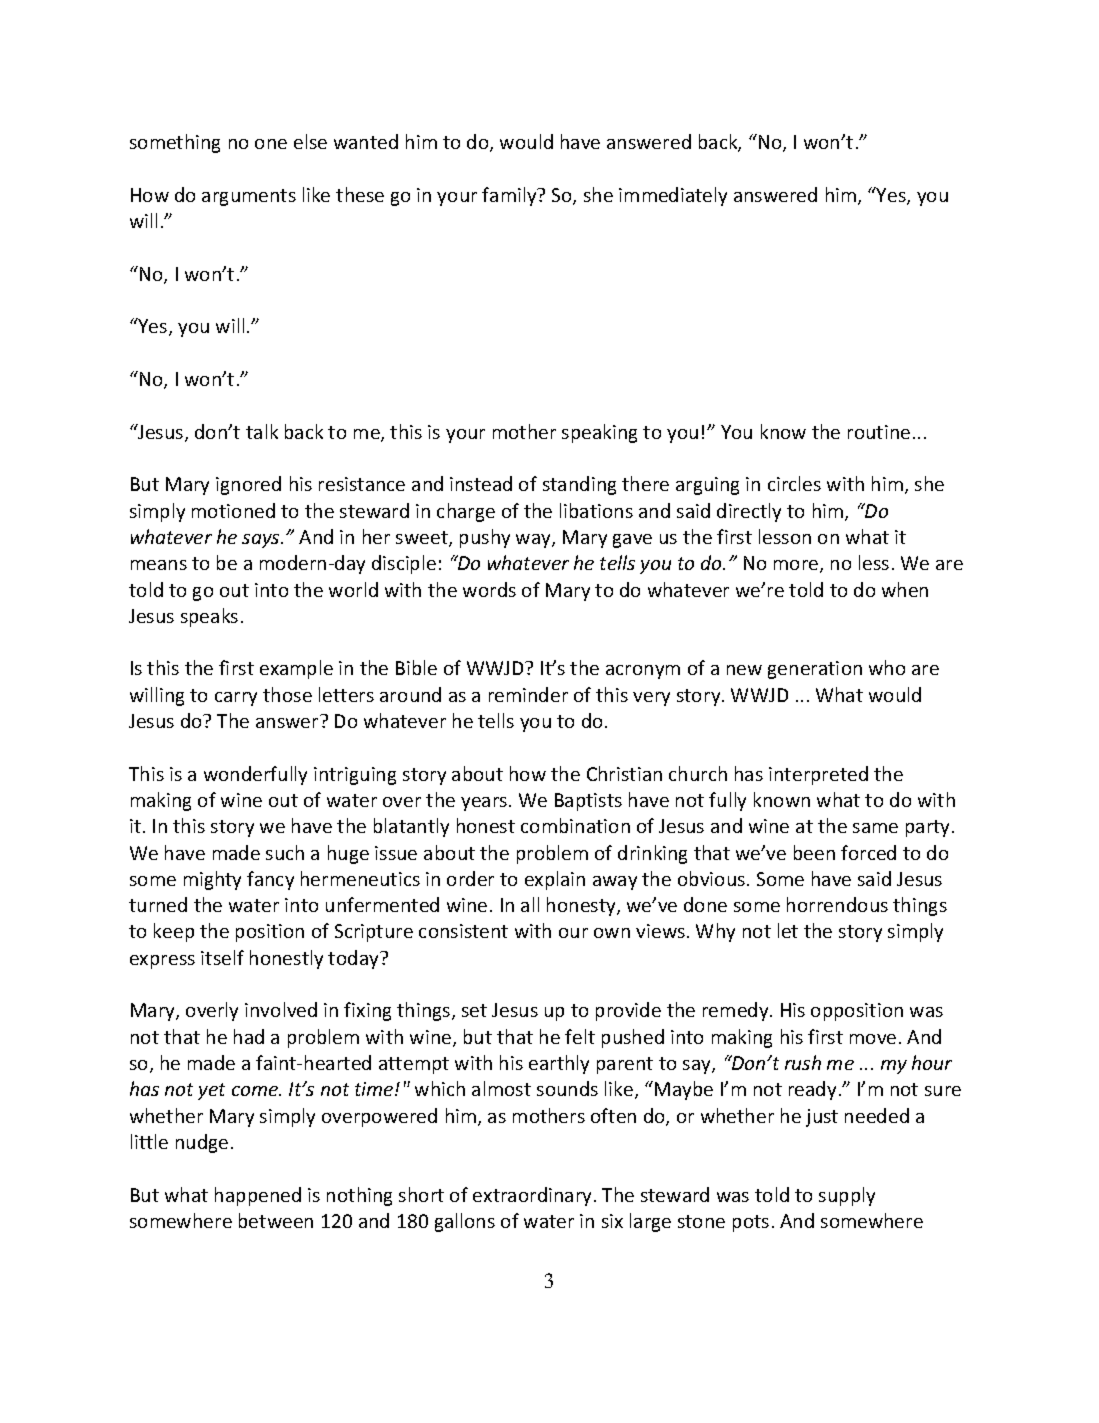  Describe the element at coordinates (528, 694) in the document. I see `reminder` at that location.
